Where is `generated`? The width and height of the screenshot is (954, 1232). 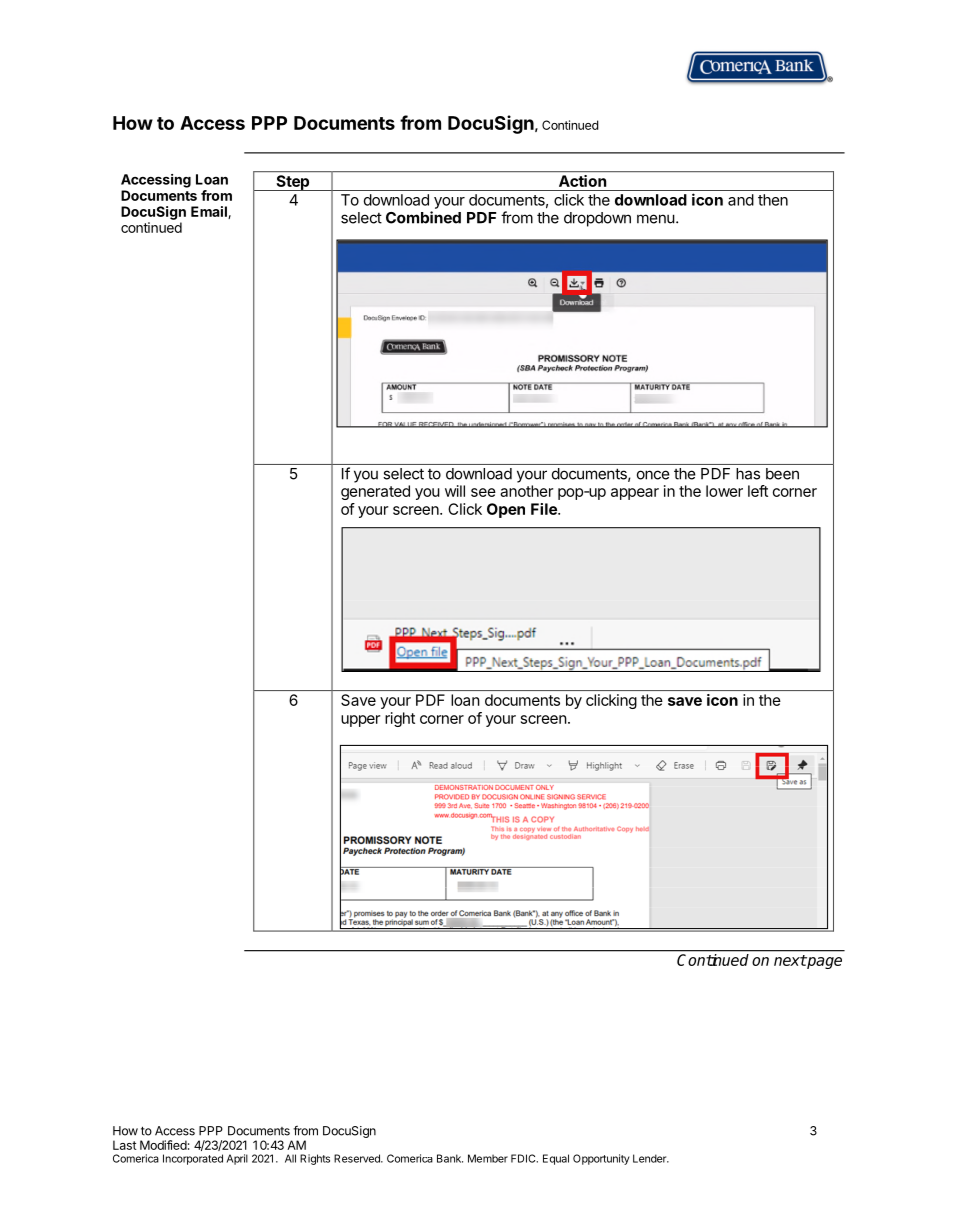
generated is located at coordinates (375, 492).
